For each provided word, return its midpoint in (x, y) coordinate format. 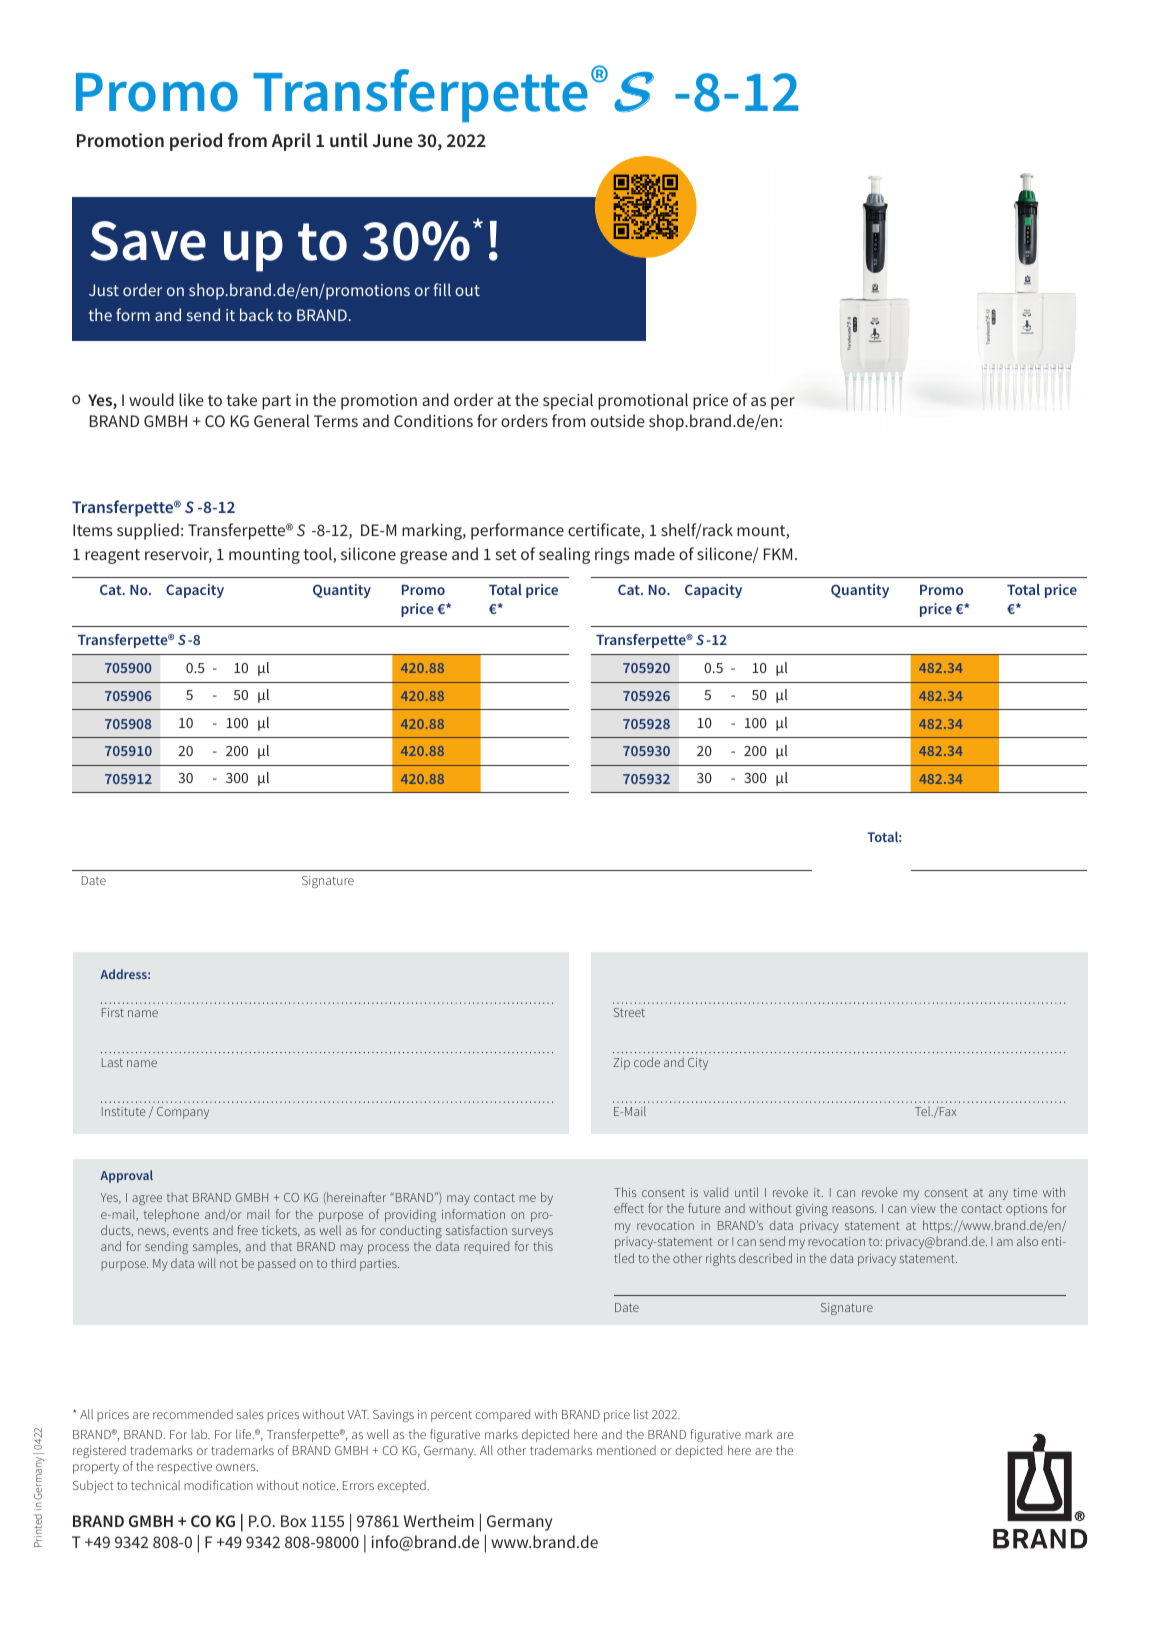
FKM (778, 554)
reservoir (178, 555)
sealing (564, 555)
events (190, 1231)
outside (618, 420)
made (655, 553)
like (191, 399)
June (392, 140)
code (647, 1062)
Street (629, 1012)
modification (218, 1485)
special (568, 401)
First (113, 1012)
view (923, 1208)
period (196, 142)
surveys (532, 1233)
